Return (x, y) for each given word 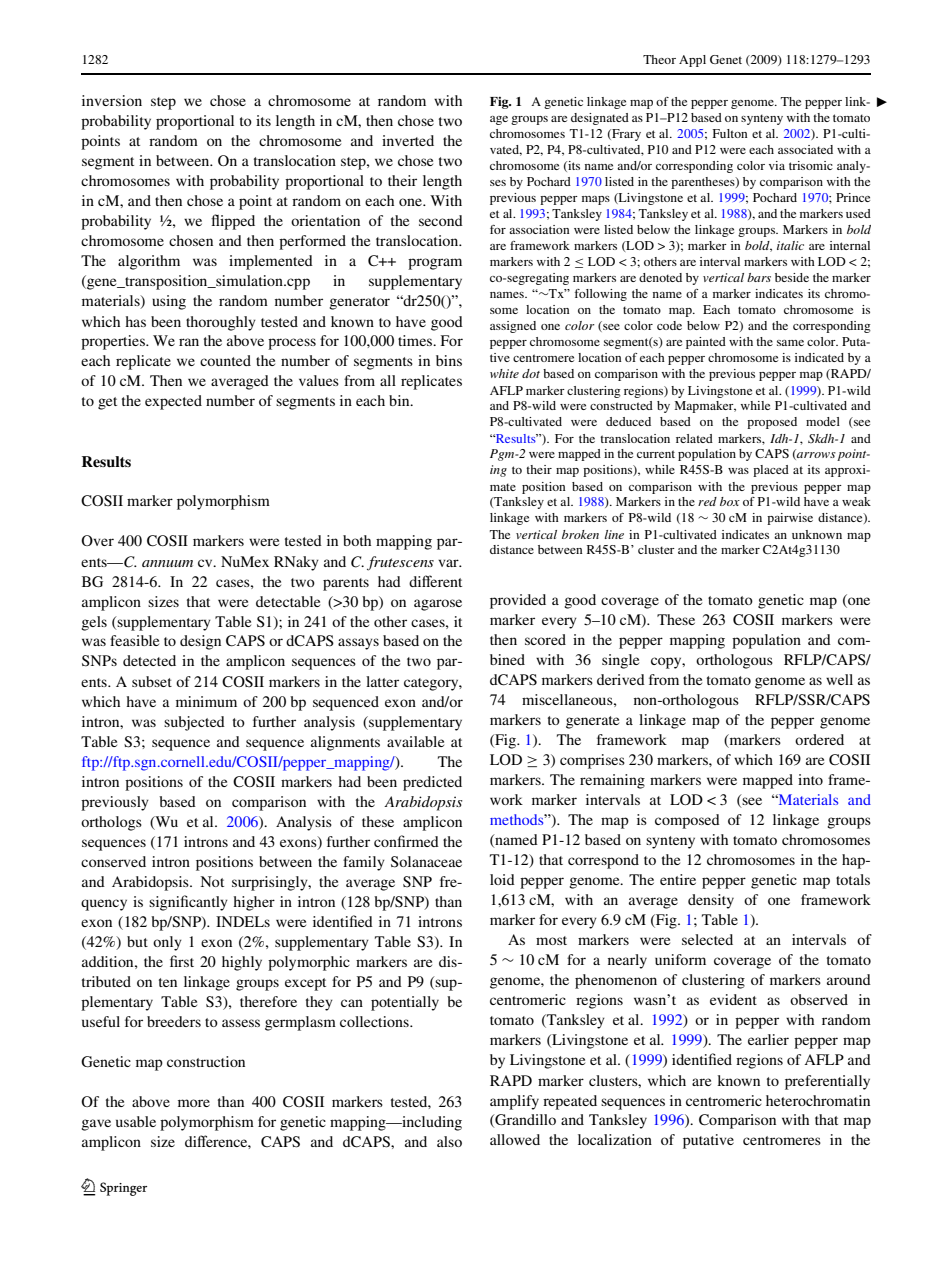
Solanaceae (426, 862)
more (194, 1103)
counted (225, 360)
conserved (113, 861)
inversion (112, 100)
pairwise (790, 519)
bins (449, 360)
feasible (134, 640)
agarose (438, 605)
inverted (408, 140)
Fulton (730, 133)
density (711, 901)
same (790, 343)
